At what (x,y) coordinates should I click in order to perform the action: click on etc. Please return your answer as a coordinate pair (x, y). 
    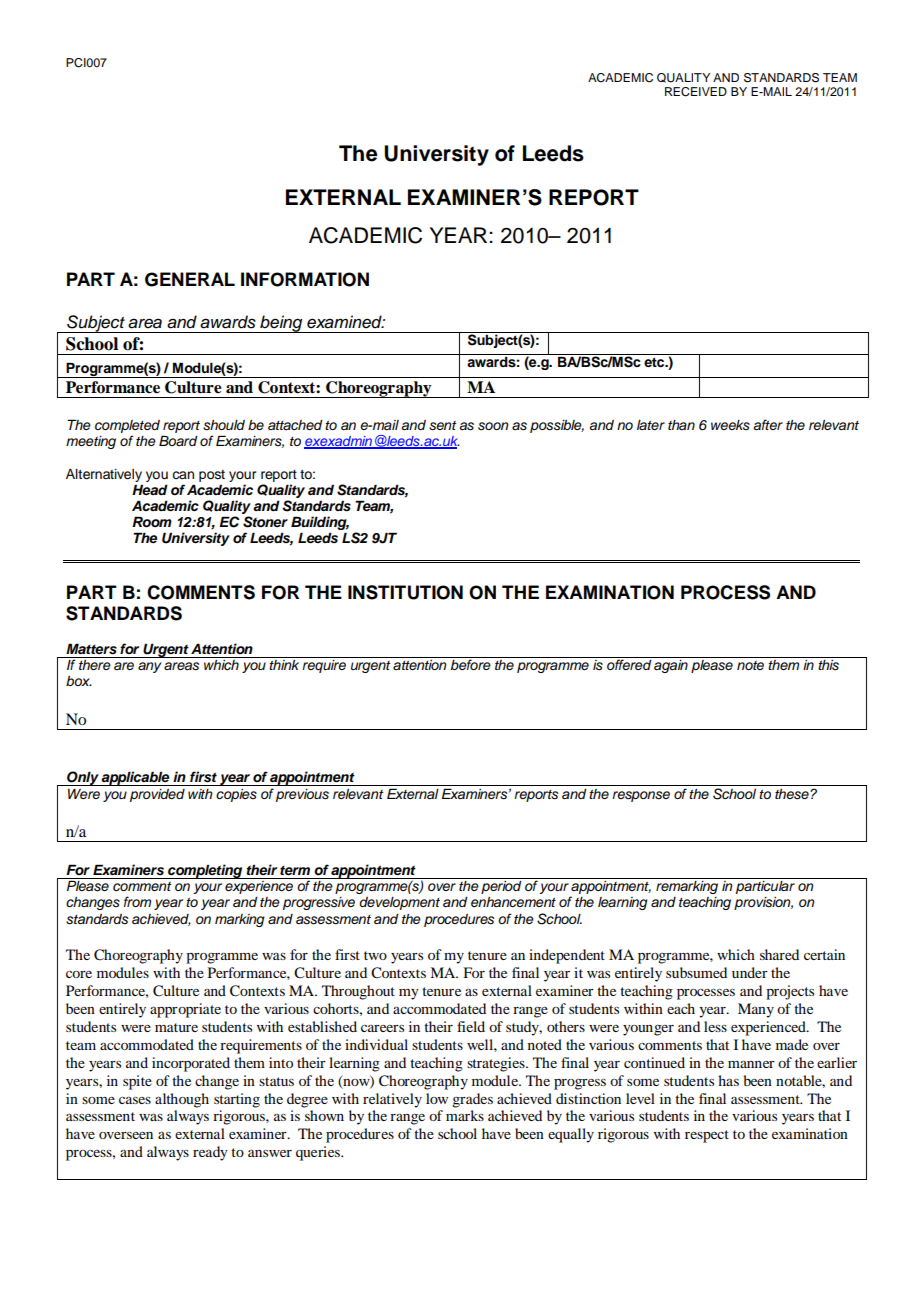
    Looking at the image, I should click on (655, 362).
